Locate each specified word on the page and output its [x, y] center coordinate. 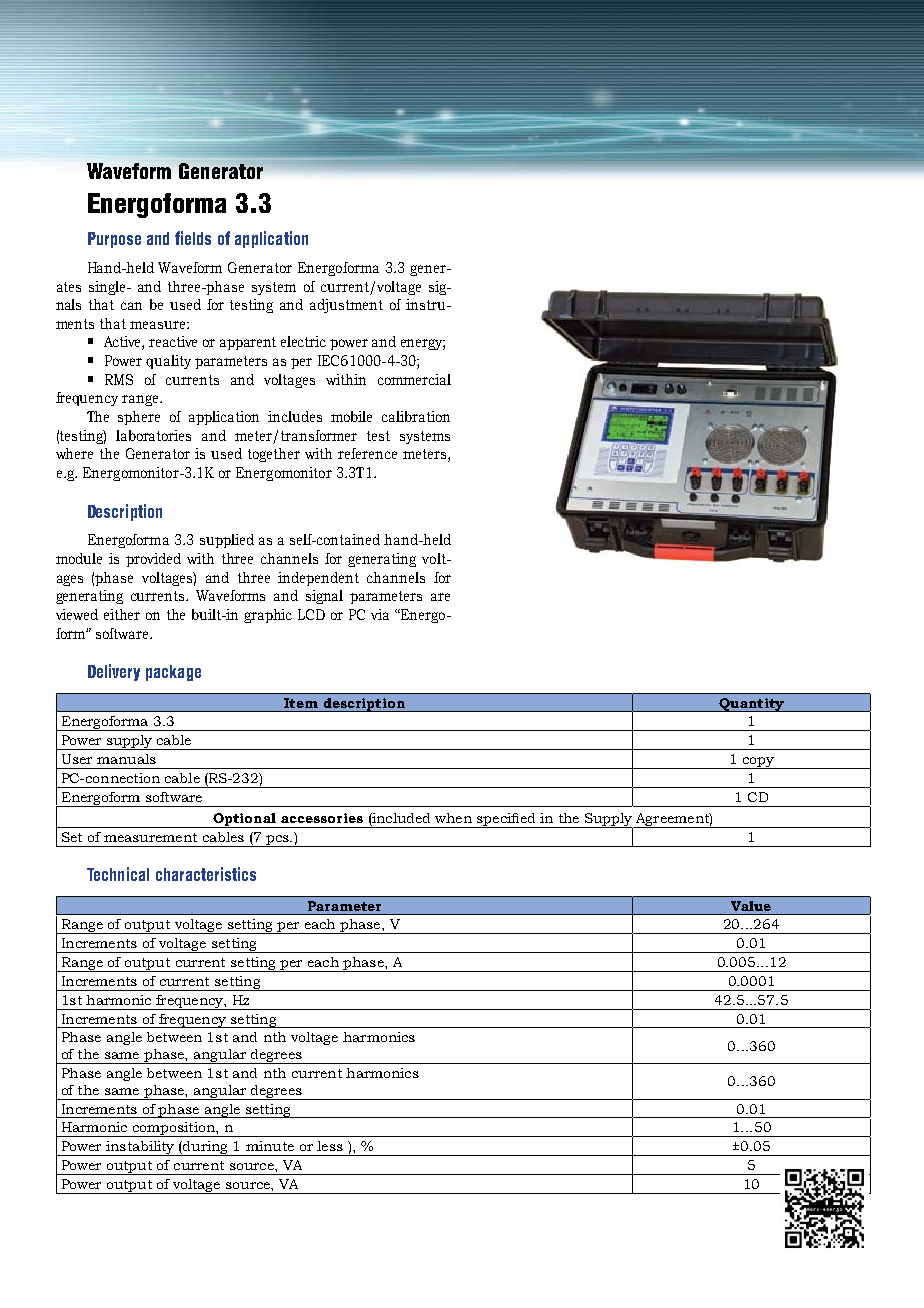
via [380, 614]
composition [173, 1129]
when [453, 818]
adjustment [346, 306]
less [330, 1146]
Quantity [751, 705]
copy [758, 763]
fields [193, 238]
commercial [414, 379]
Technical [118, 874]
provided [153, 560]
